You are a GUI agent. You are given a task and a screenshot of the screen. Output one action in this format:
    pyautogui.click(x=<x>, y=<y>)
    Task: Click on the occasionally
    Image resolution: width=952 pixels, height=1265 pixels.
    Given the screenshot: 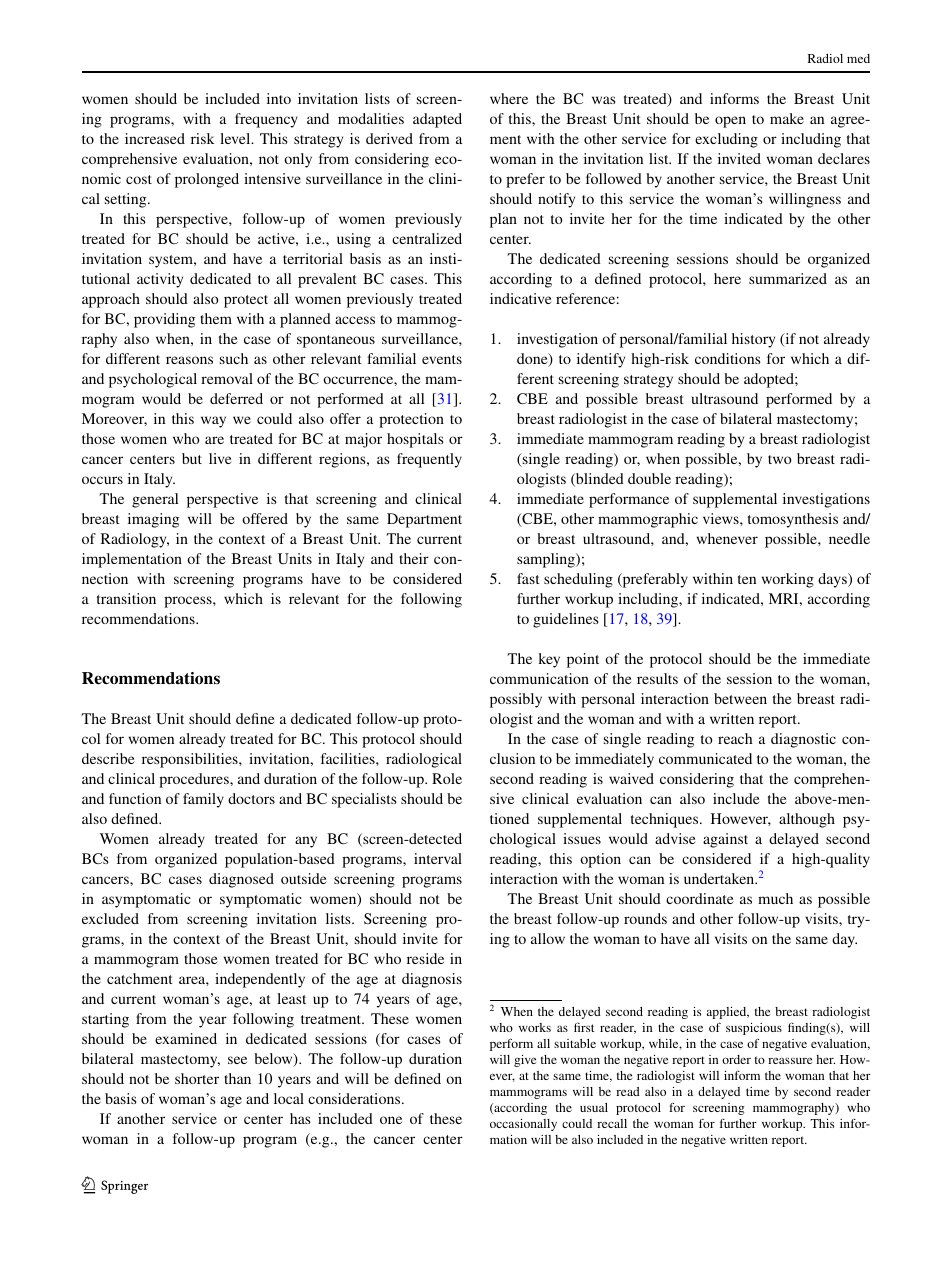 What is the action you would take?
    pyautogui.click(x=523, y=1125)
